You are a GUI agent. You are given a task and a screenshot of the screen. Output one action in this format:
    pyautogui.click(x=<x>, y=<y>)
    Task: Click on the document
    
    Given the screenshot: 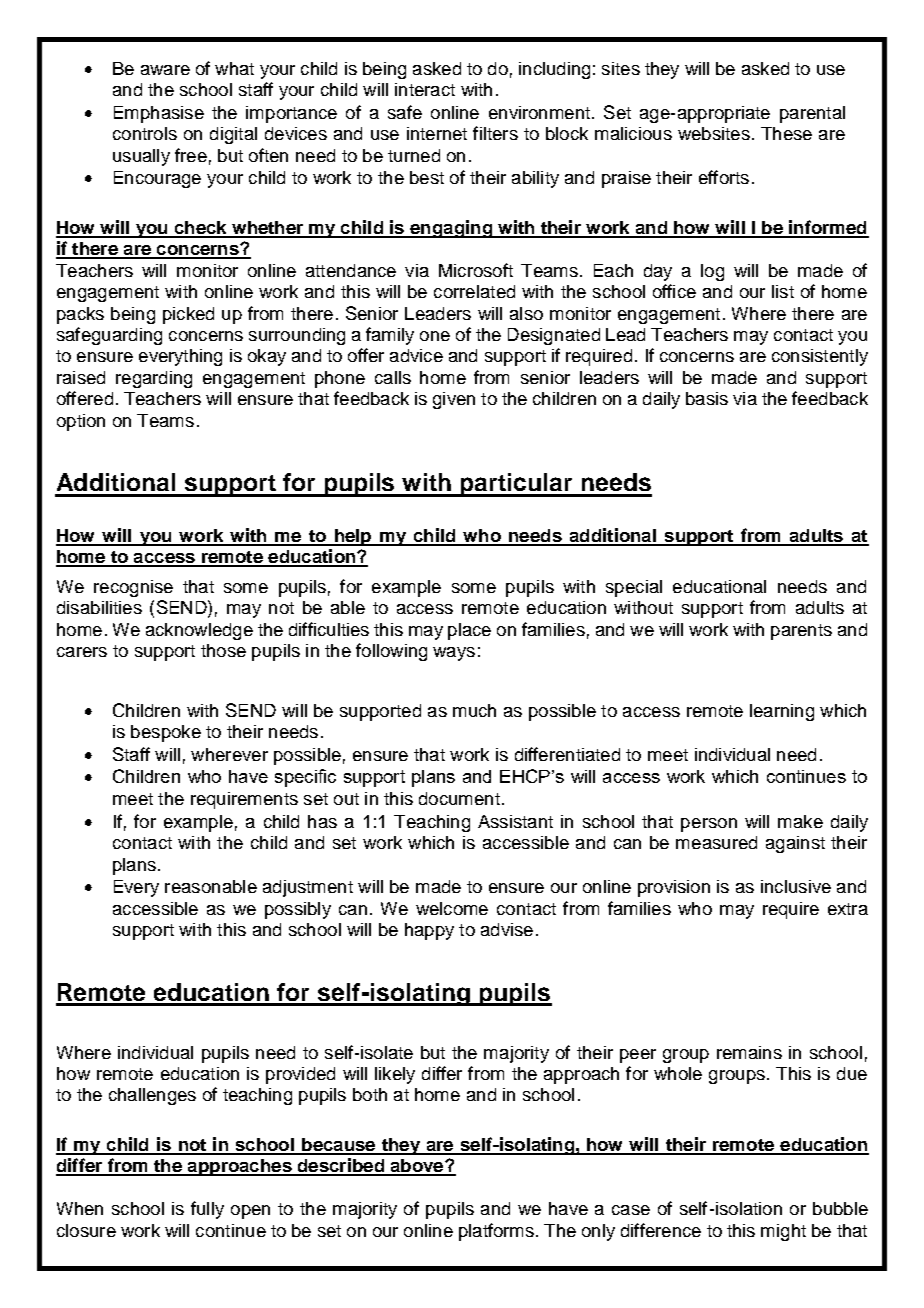 What is the action you would take?
    pyautogui.click(x=459, y=798)
